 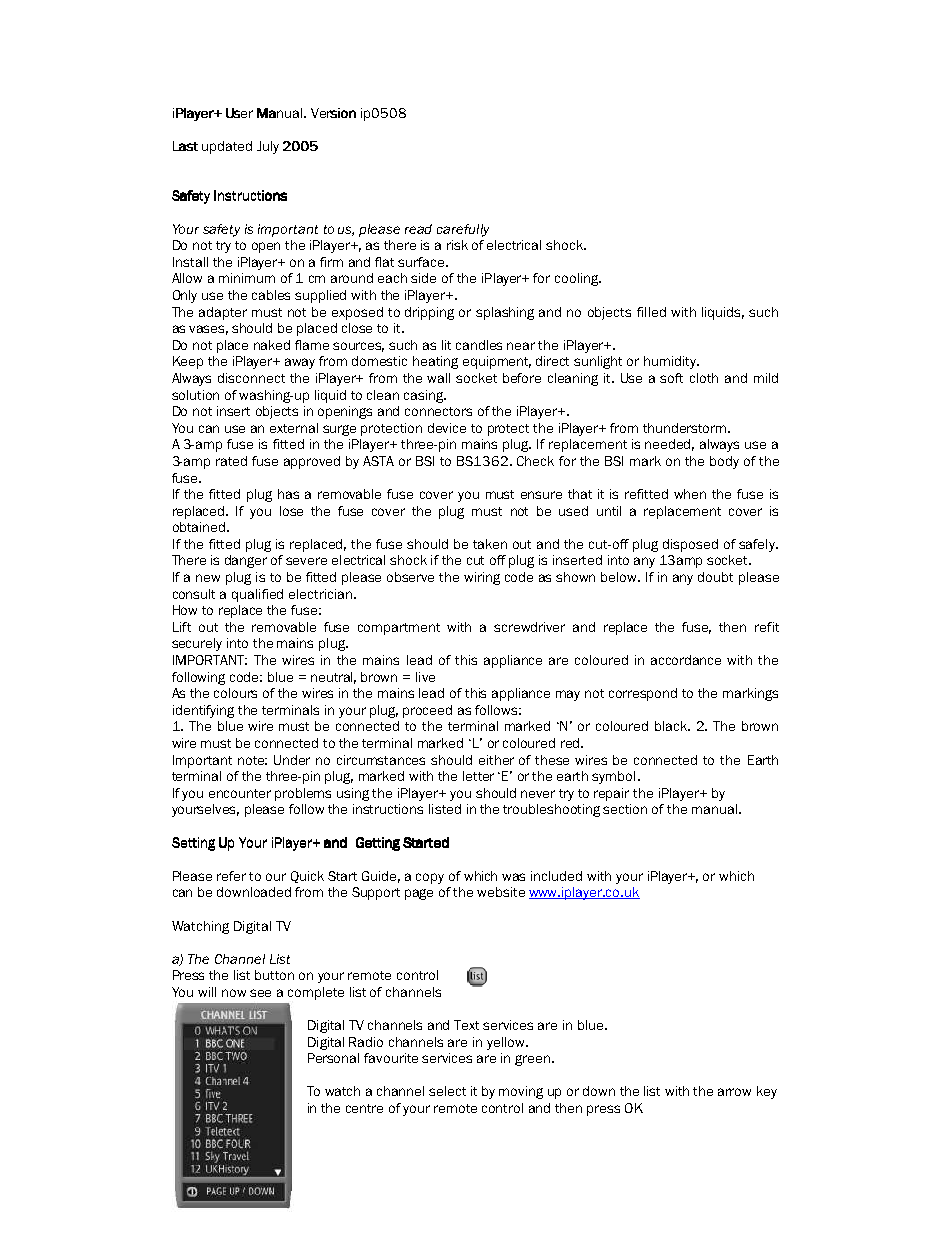 I want to click on section, so click(x=625, y=809).
